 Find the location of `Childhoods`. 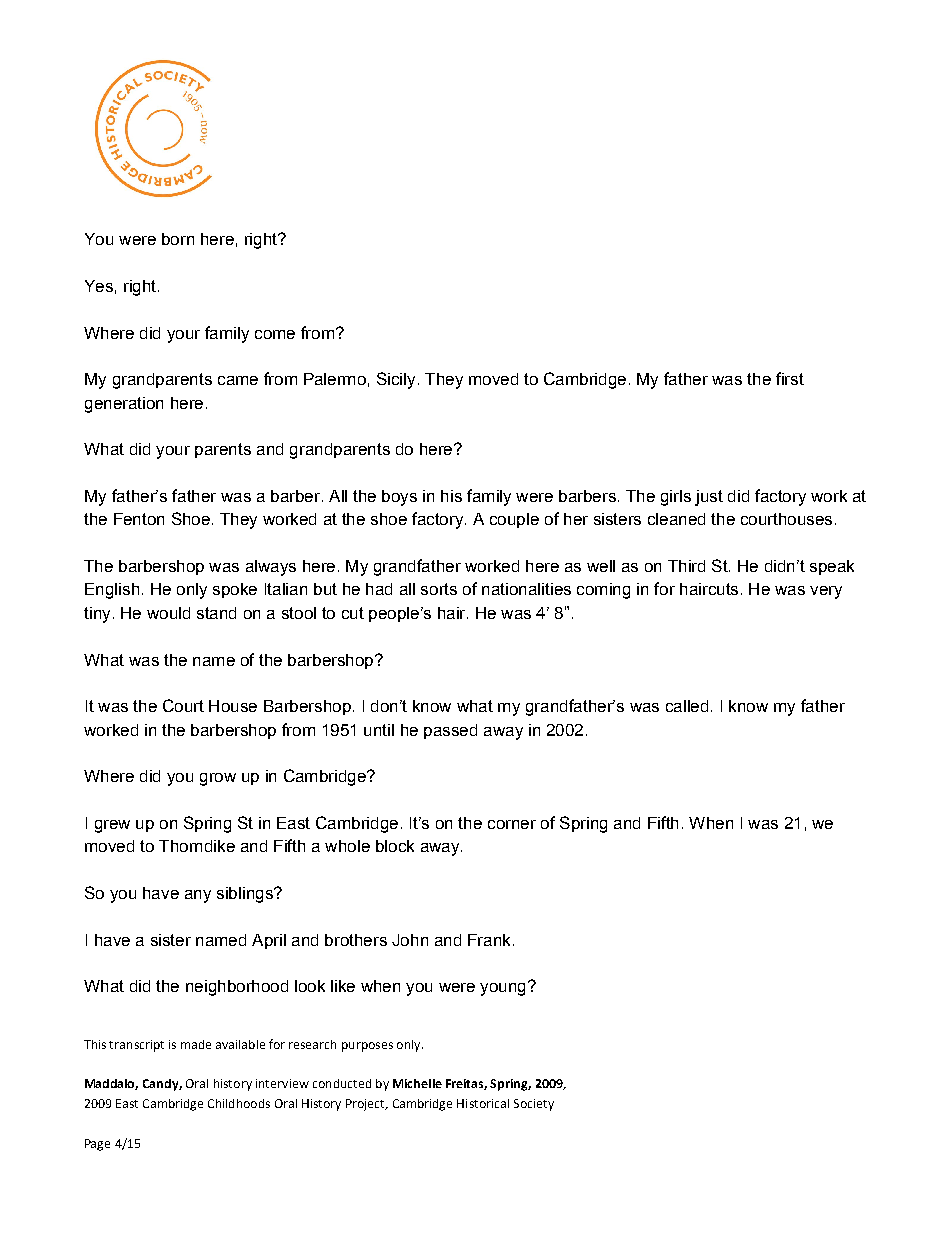

Childhoods is located at coordinates (239, 1103).
